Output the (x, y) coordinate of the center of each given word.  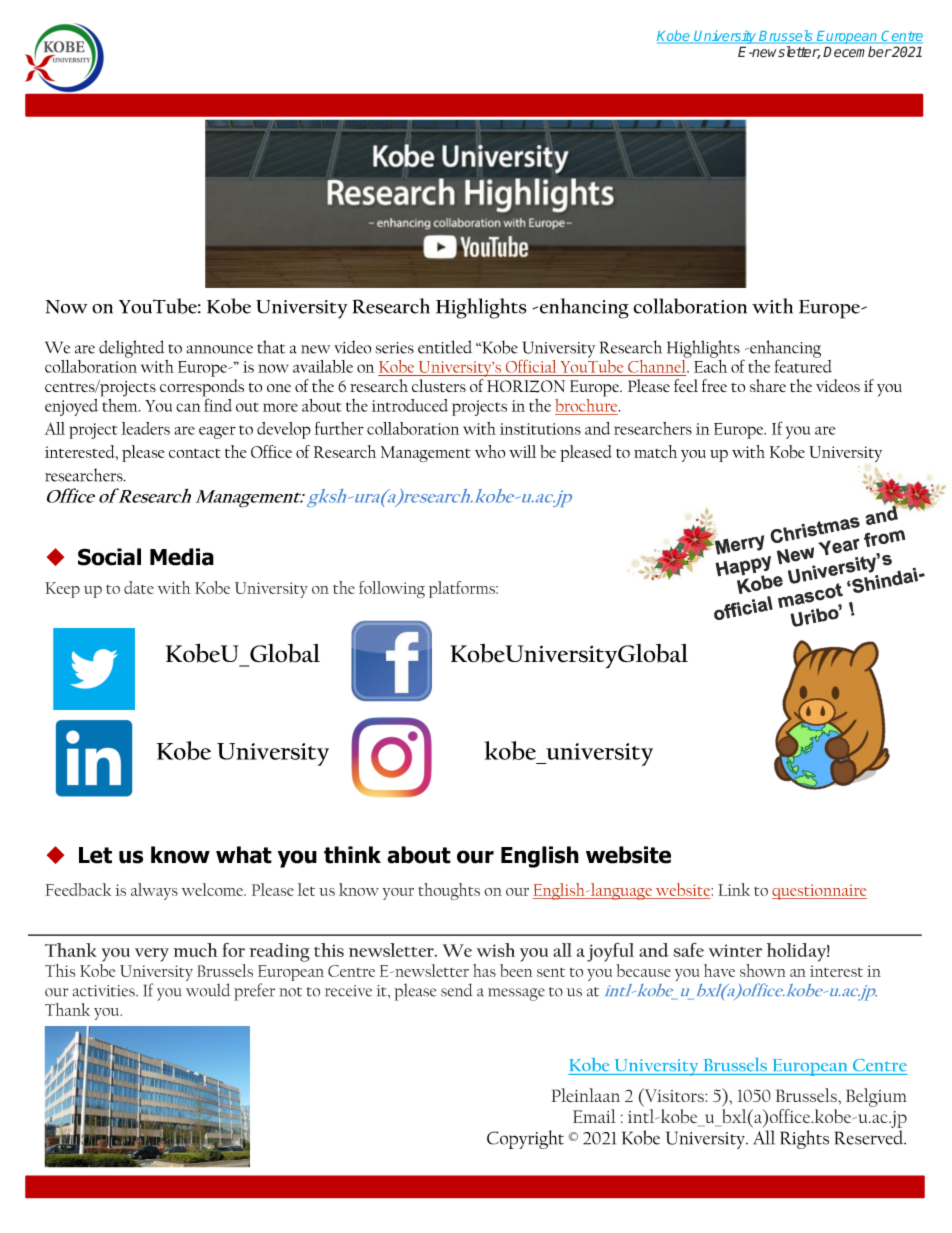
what (244, 855)
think (352, 855)
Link (734, 889)
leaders (145, 428)
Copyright (525, 1139)
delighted (131, 349)
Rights (804, 1139)
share (768, 385)
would (208, 990)
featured (803, 365)
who (490, 451)
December (857, 52)
